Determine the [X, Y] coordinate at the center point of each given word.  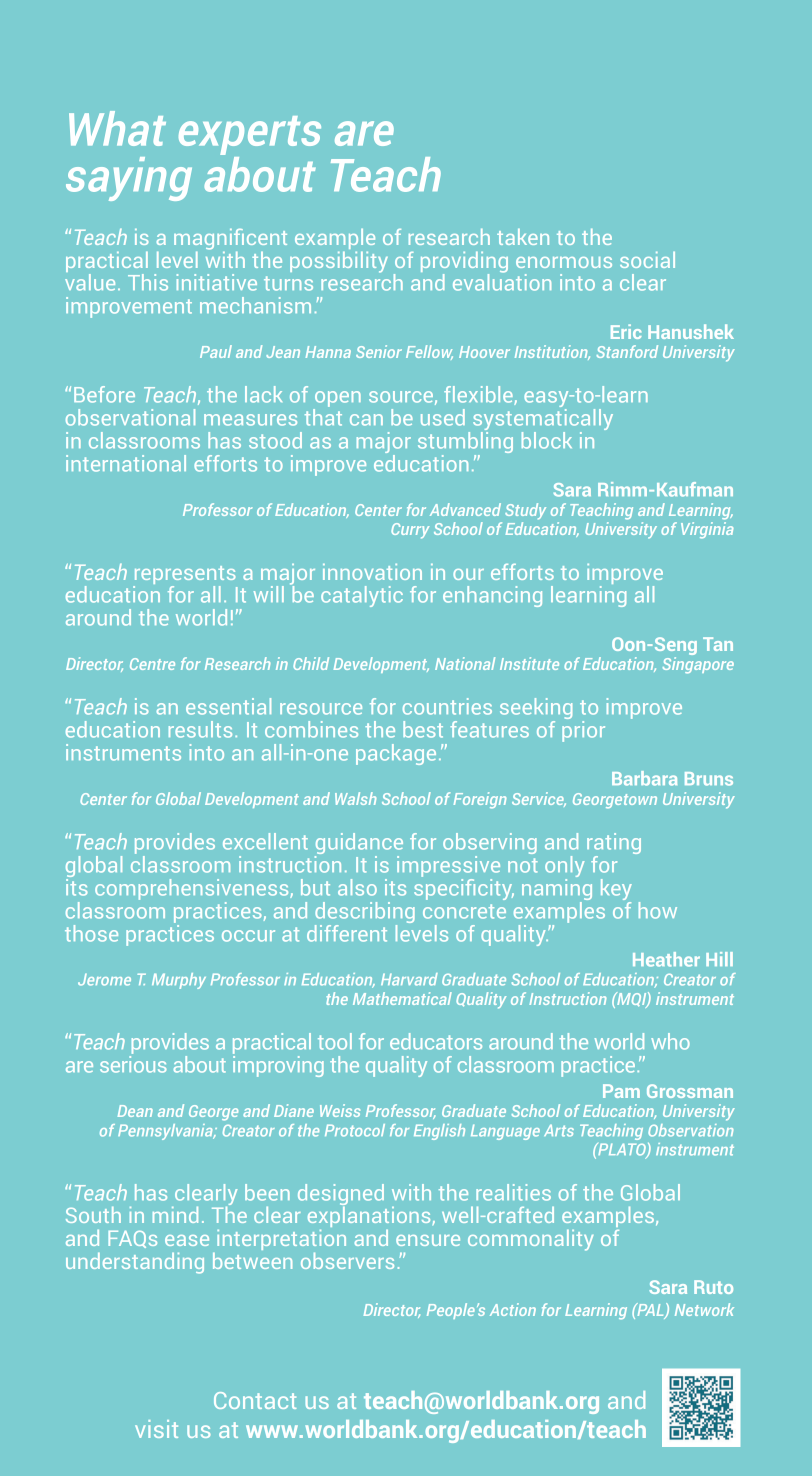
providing [464, 263]
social [647, 260]
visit [156, 1429]
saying [129, 179]
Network [704, 1309]
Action [513, 1309]
